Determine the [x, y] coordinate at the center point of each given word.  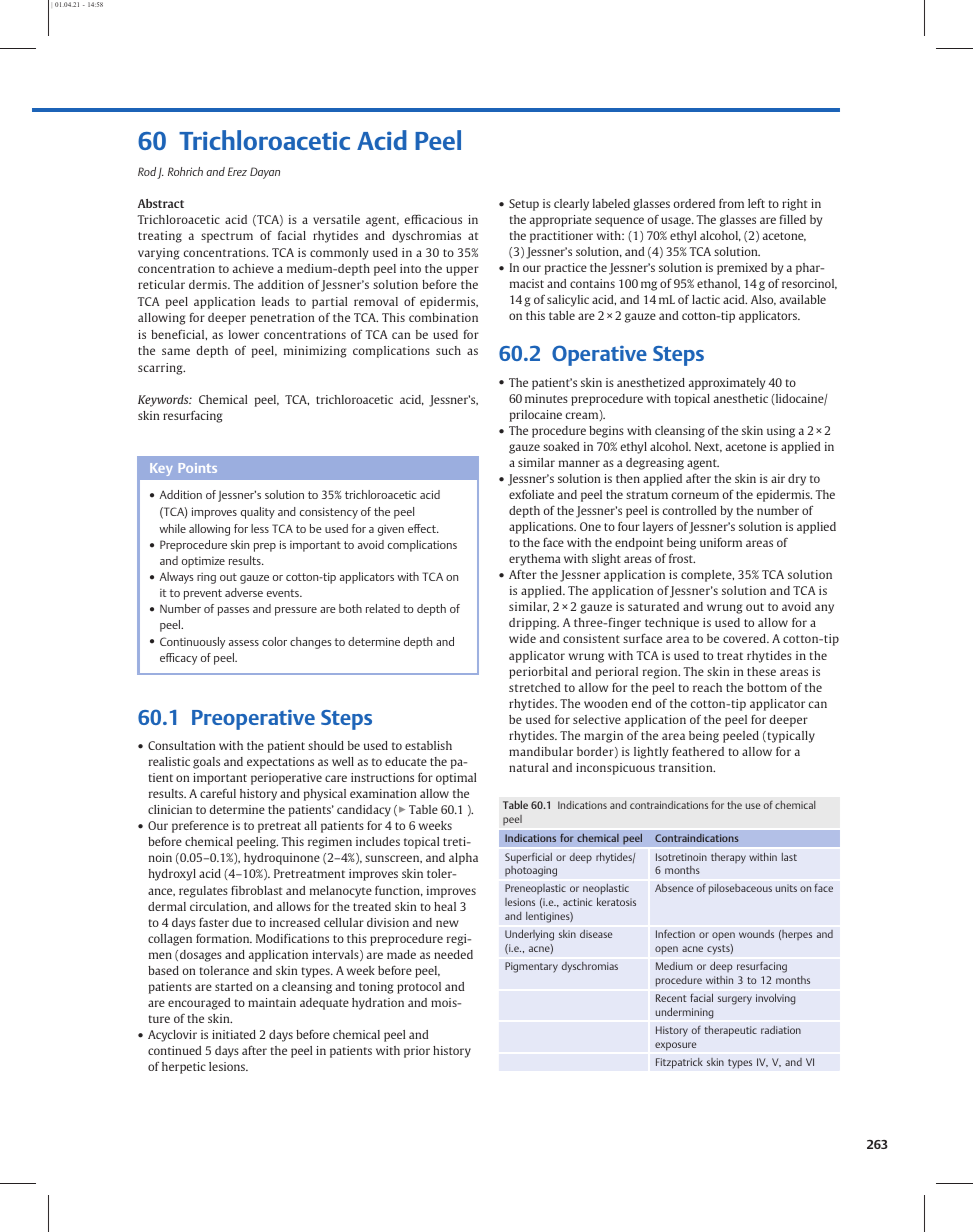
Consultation [181, 745]
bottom [767, 687]
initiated [234, 1034]
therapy [728, 858]
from [731, 203]
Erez [237, 171]
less [260, 528]
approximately [727, 384]
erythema [534, 560]
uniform [721, 542]
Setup [524, 205]
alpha [463, 859]
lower [244, 334]
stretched [534, 687]
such [448, 350]
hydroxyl [172, 875]
